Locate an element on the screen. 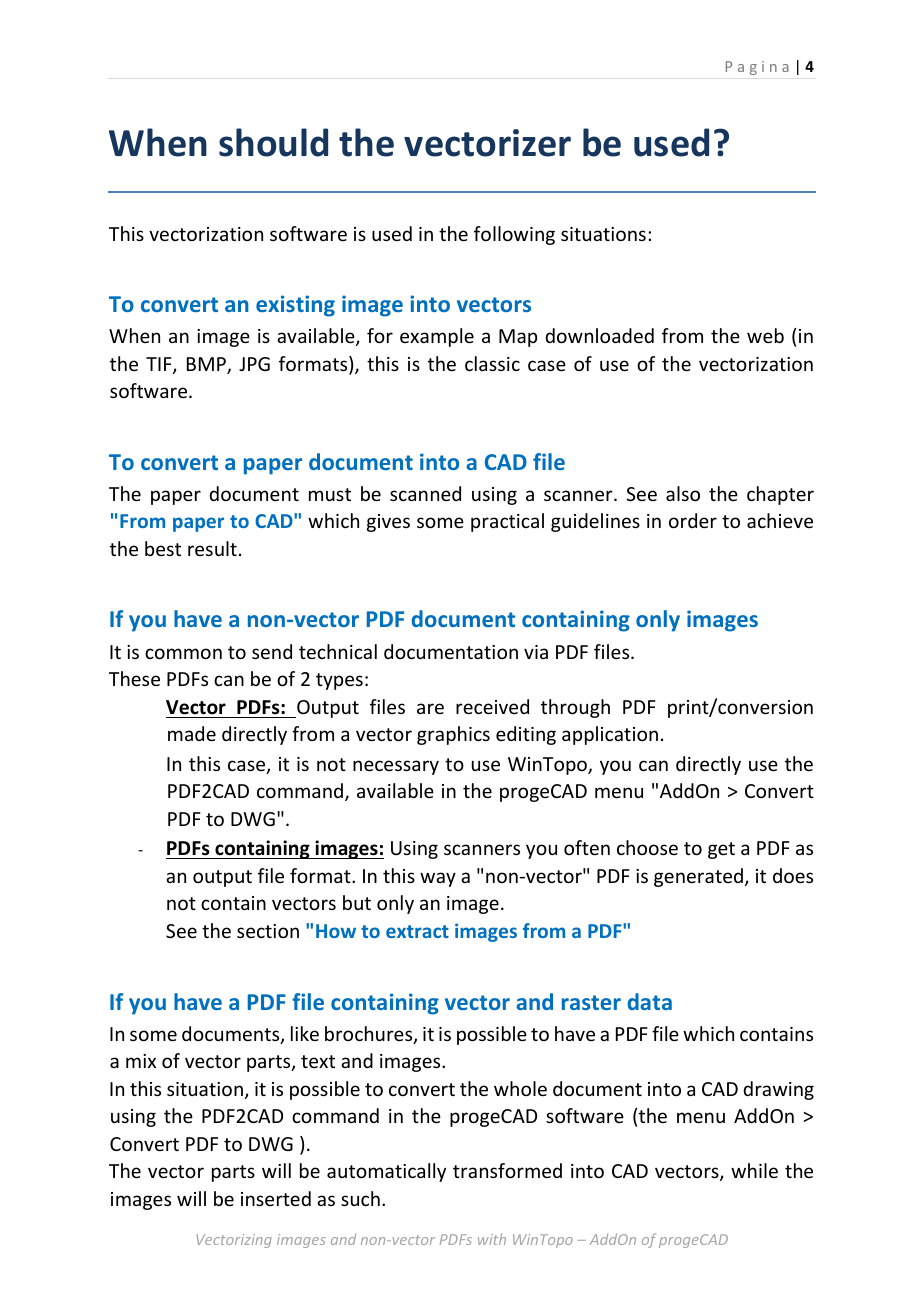 This screenshot has width=924, height=1308. inserted is located at coordinates (276, 1198).
